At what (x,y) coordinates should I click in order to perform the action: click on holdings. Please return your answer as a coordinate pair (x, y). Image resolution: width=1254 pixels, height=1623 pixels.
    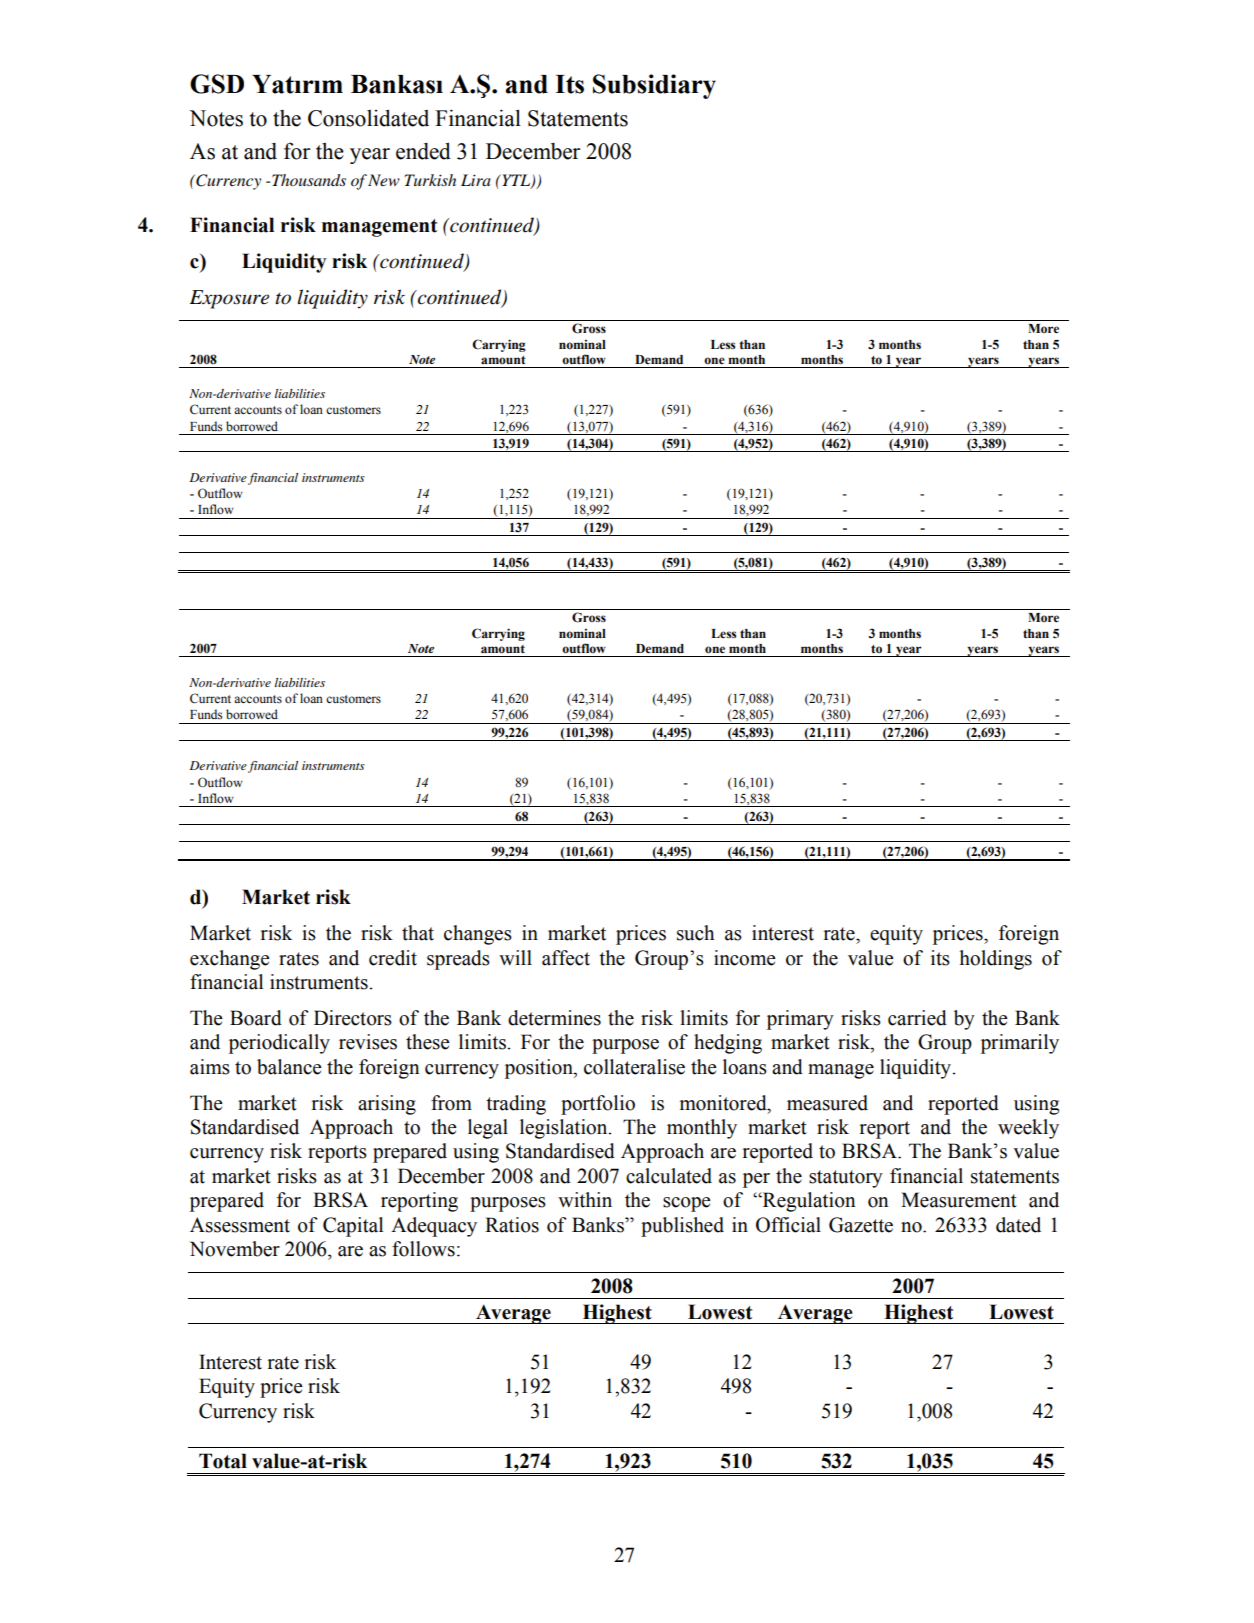
    Looking at the image, I should click on (996, 960).
